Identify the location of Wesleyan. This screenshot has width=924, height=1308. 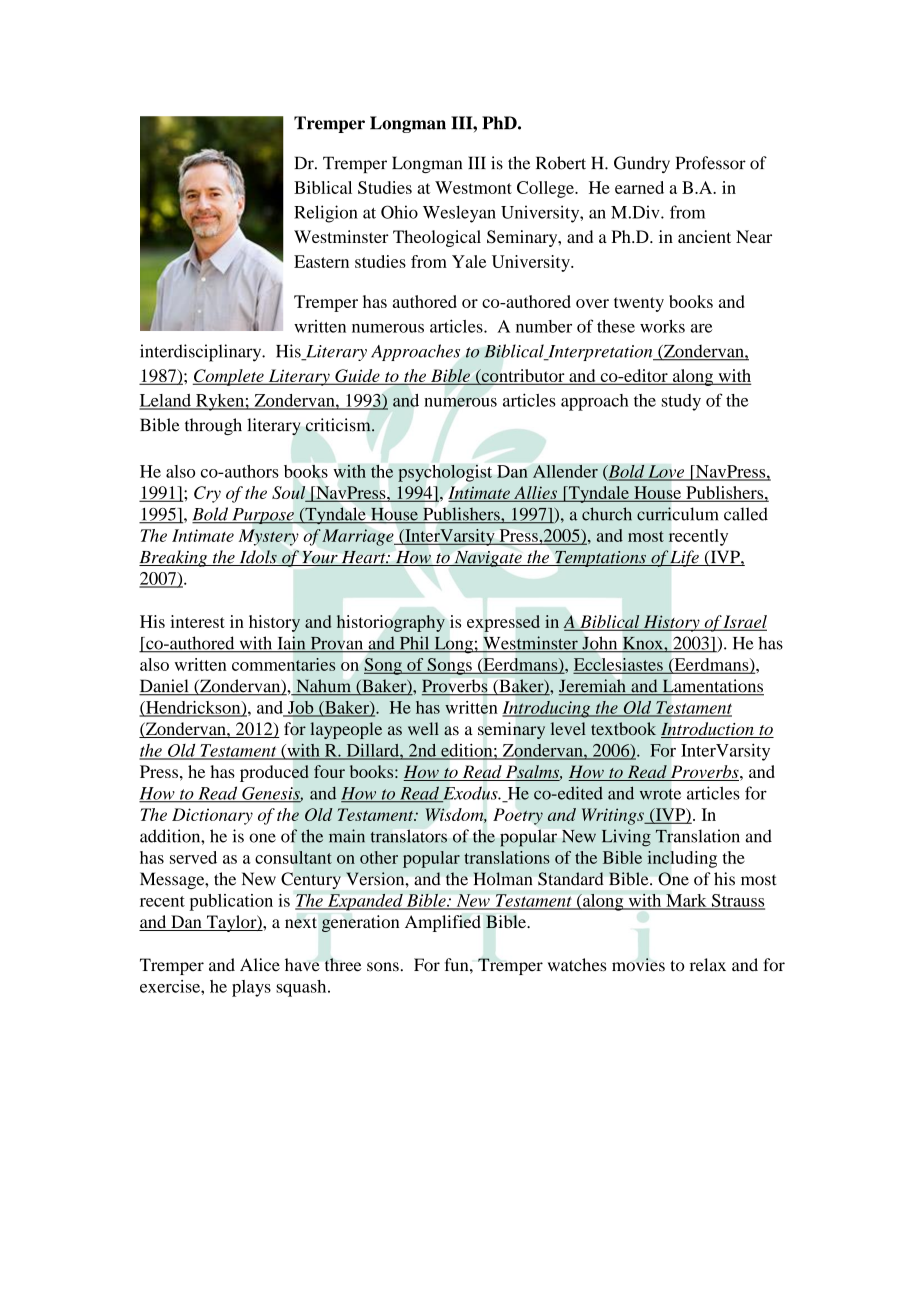
(459, 214).
